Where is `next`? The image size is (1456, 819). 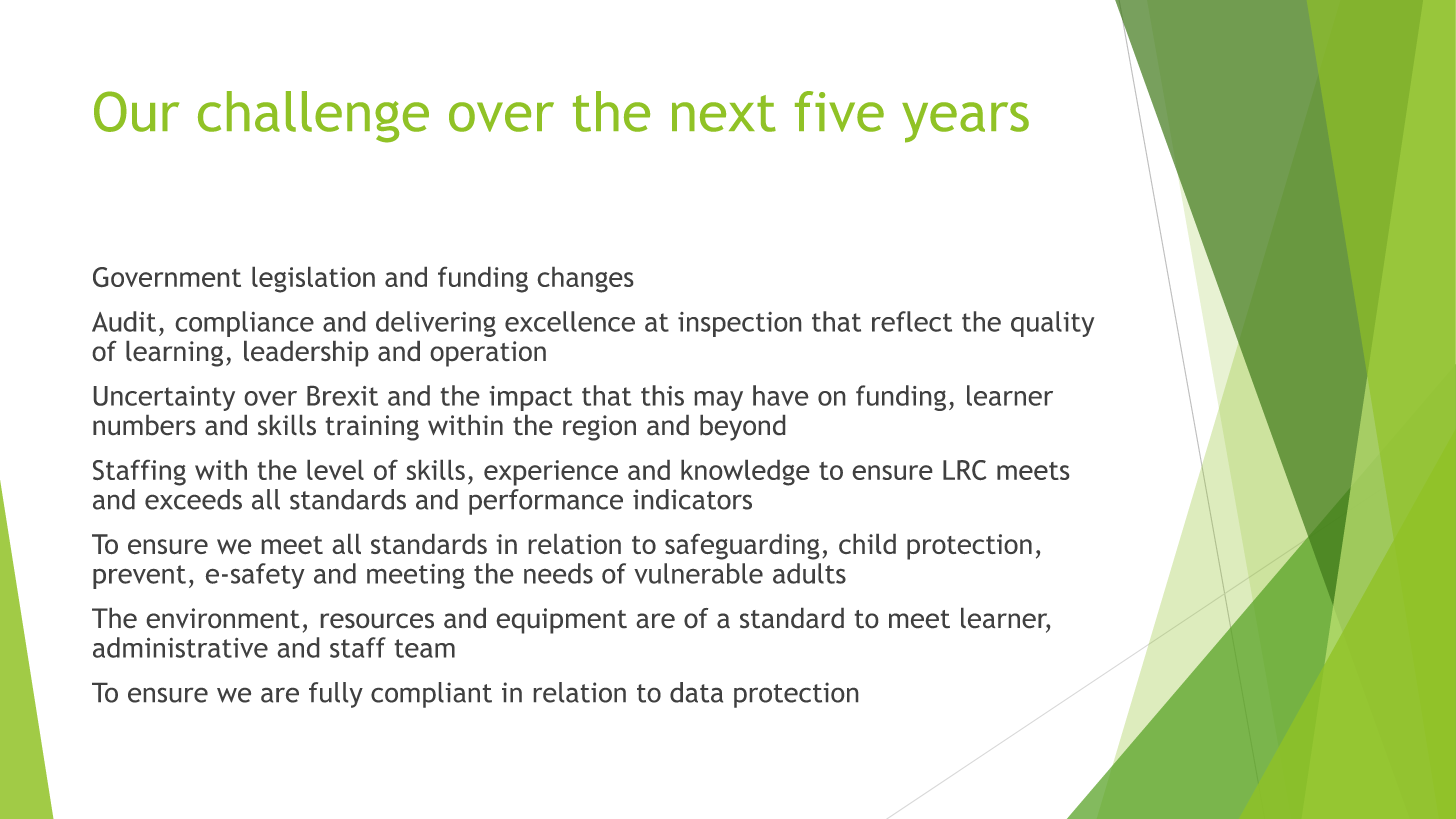 next is located at coordinates (724, 113).
